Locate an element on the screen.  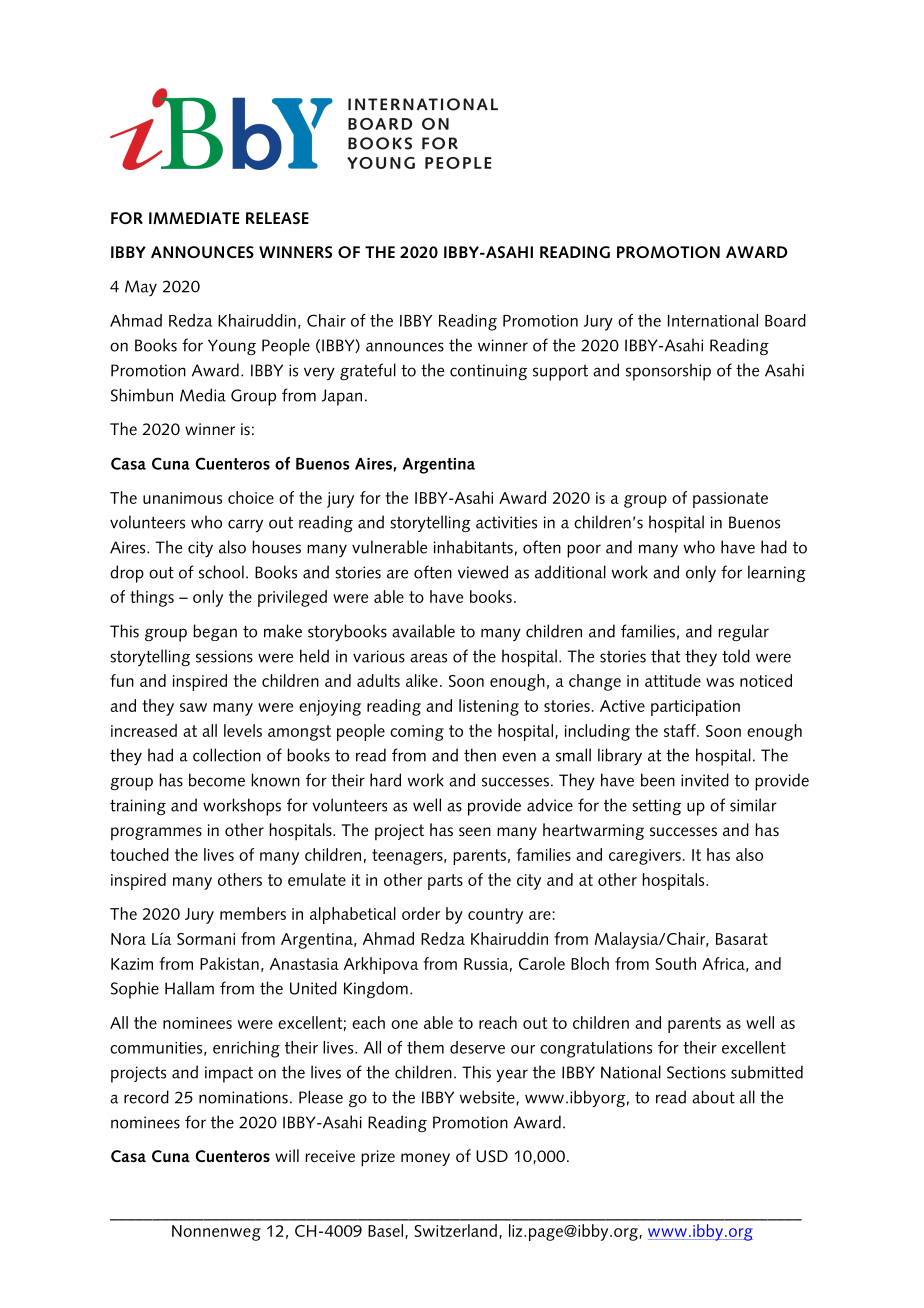
began is located at coordinates (215, 632).
